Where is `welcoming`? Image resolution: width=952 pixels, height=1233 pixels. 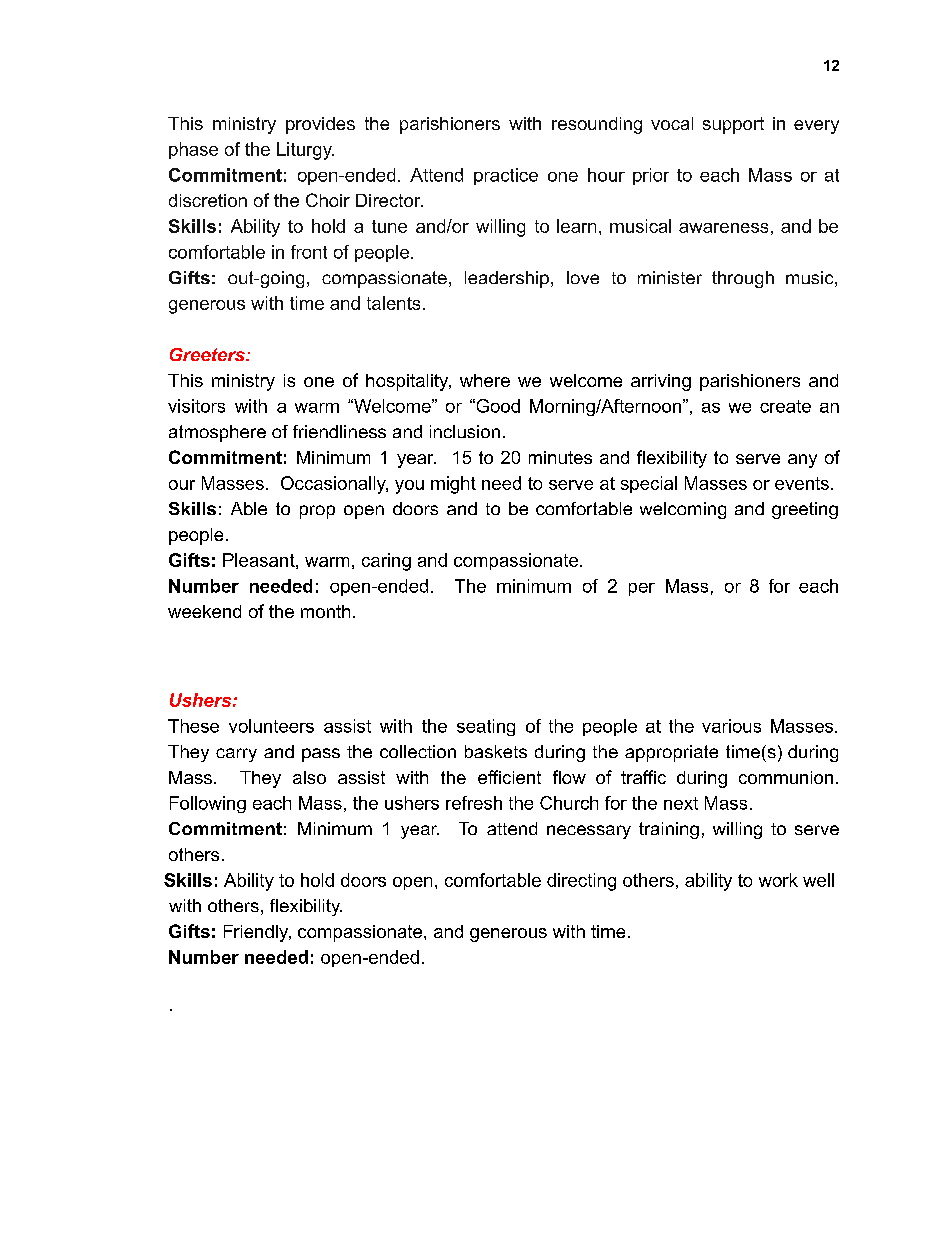
welcoming is located at coordinates (683, 510).
